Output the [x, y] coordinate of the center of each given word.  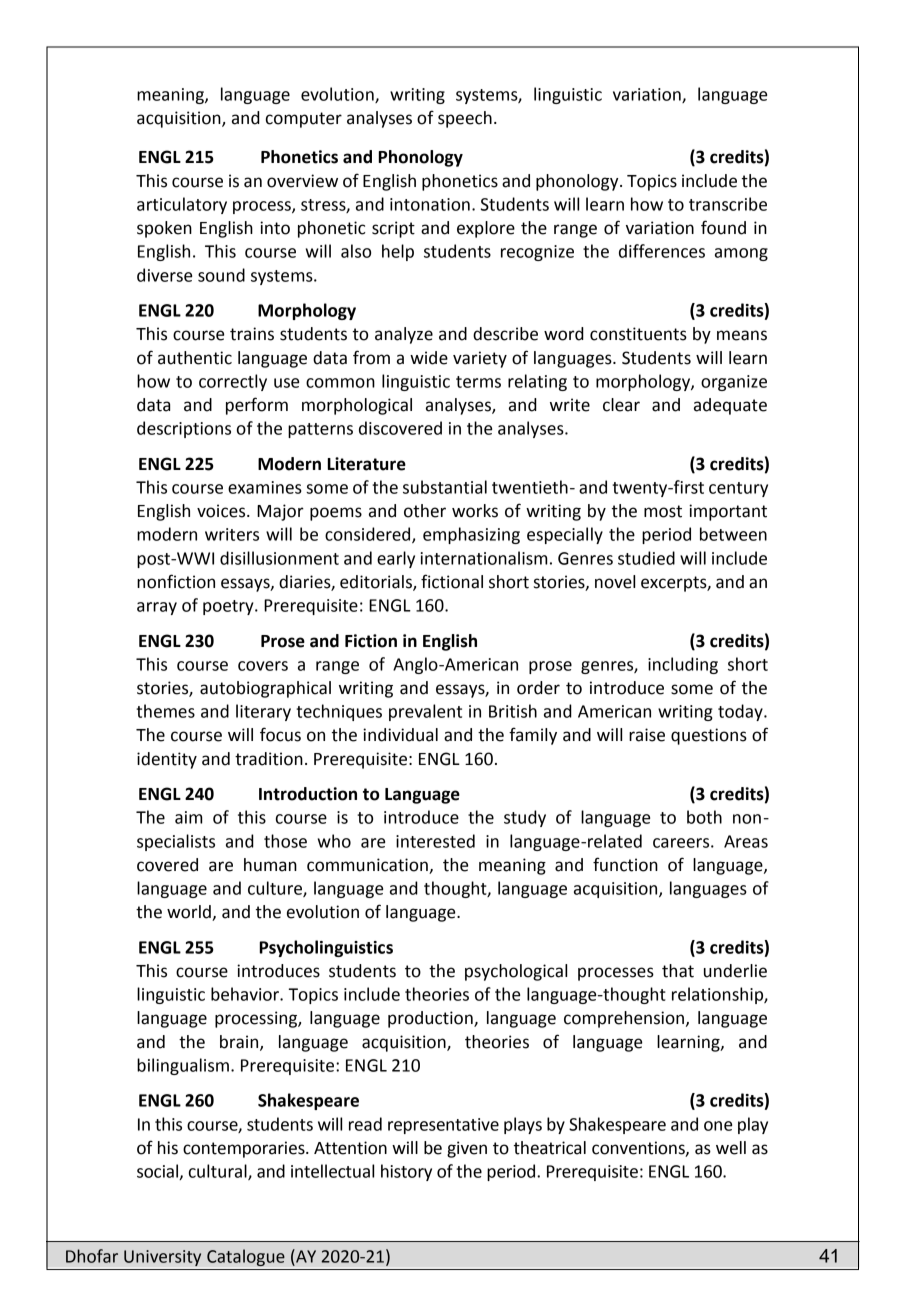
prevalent [425, 712]
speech [465, 119]
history [406, 1172]
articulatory [182, 205]
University [162, 1258]
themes [165, 711]
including [683, 665]
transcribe [728, 204]
